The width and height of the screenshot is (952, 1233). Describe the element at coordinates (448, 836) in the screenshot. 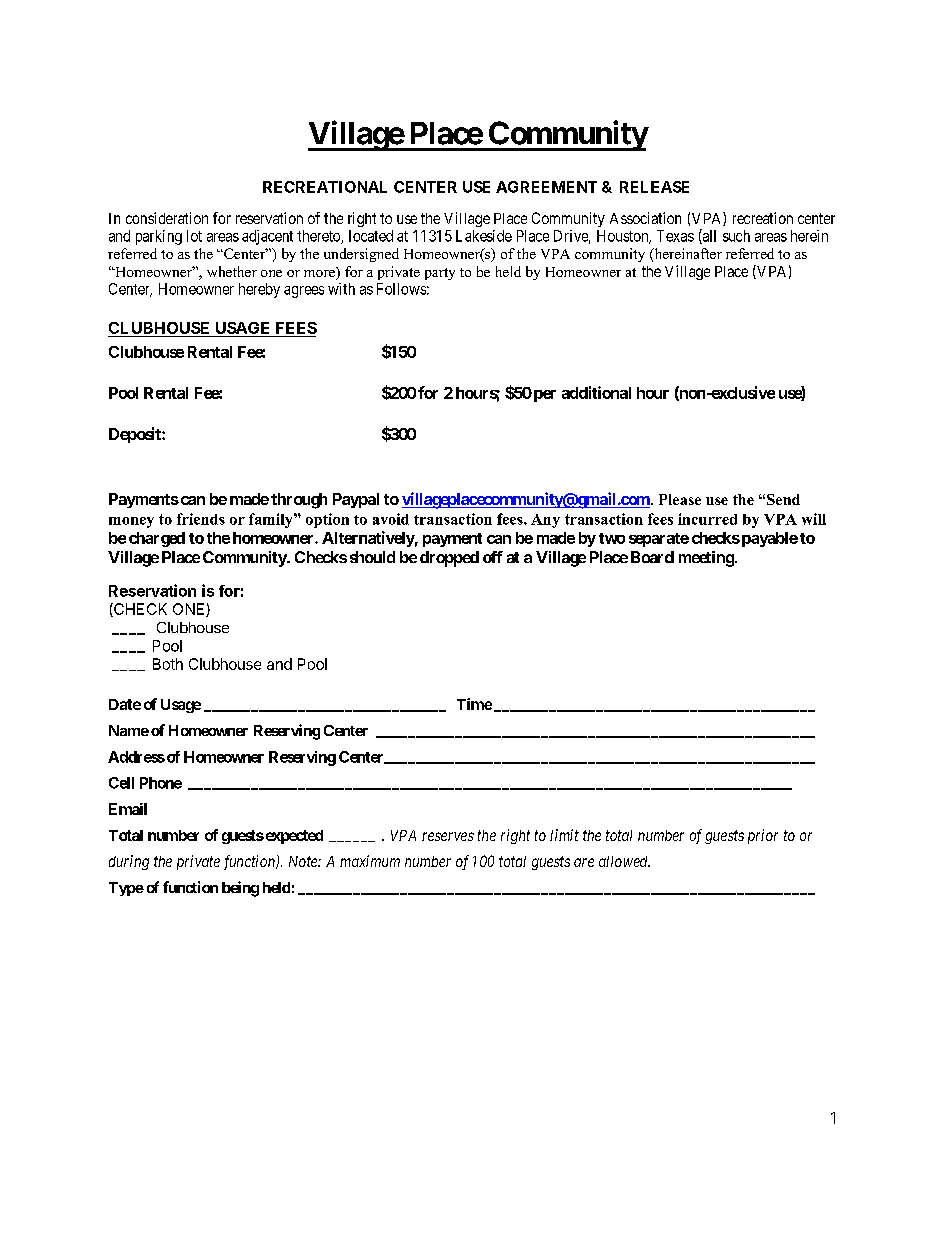

I see `reserves` at that location.
